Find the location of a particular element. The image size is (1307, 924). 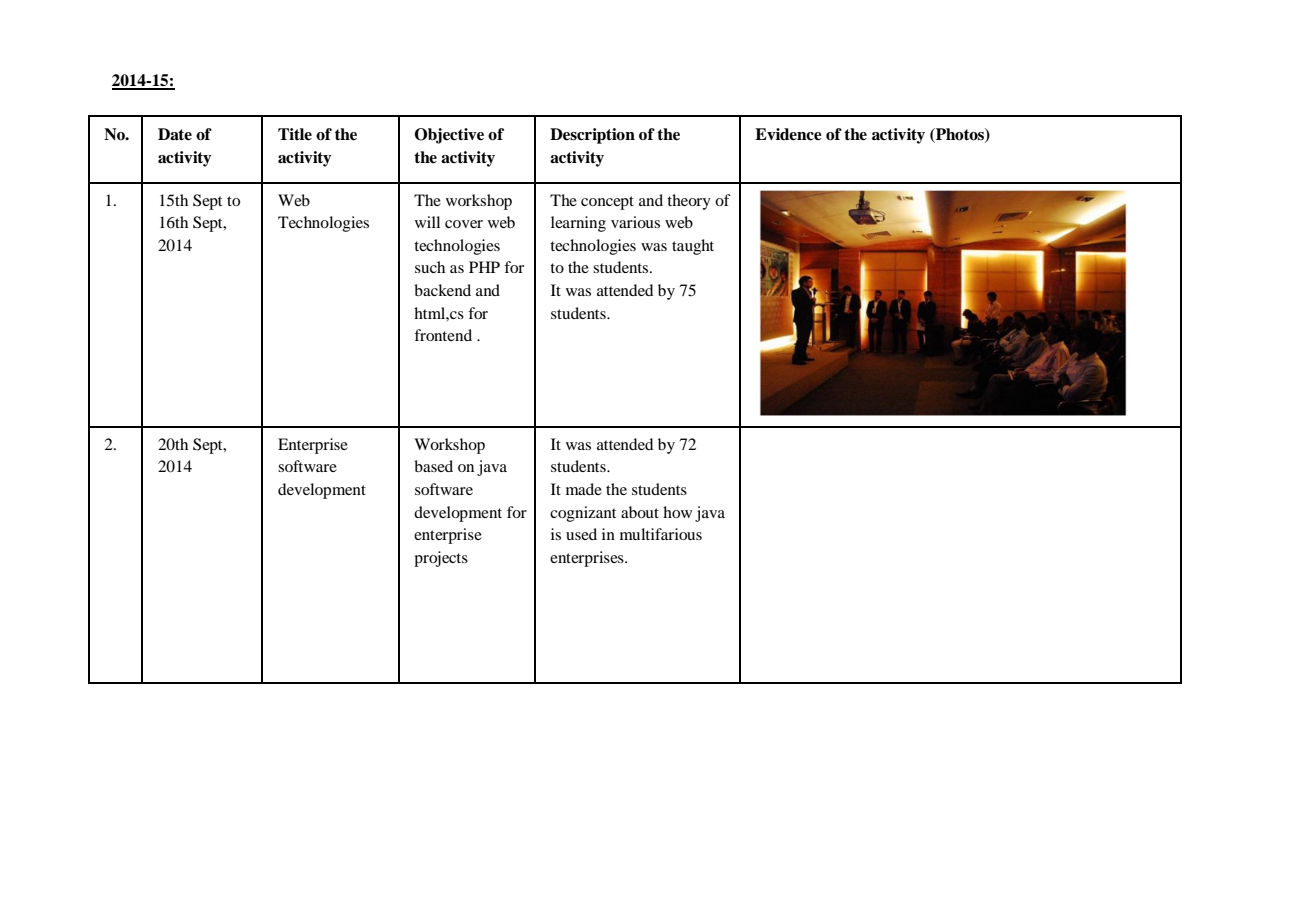

Evidence is located at coordinates (788, 134).
